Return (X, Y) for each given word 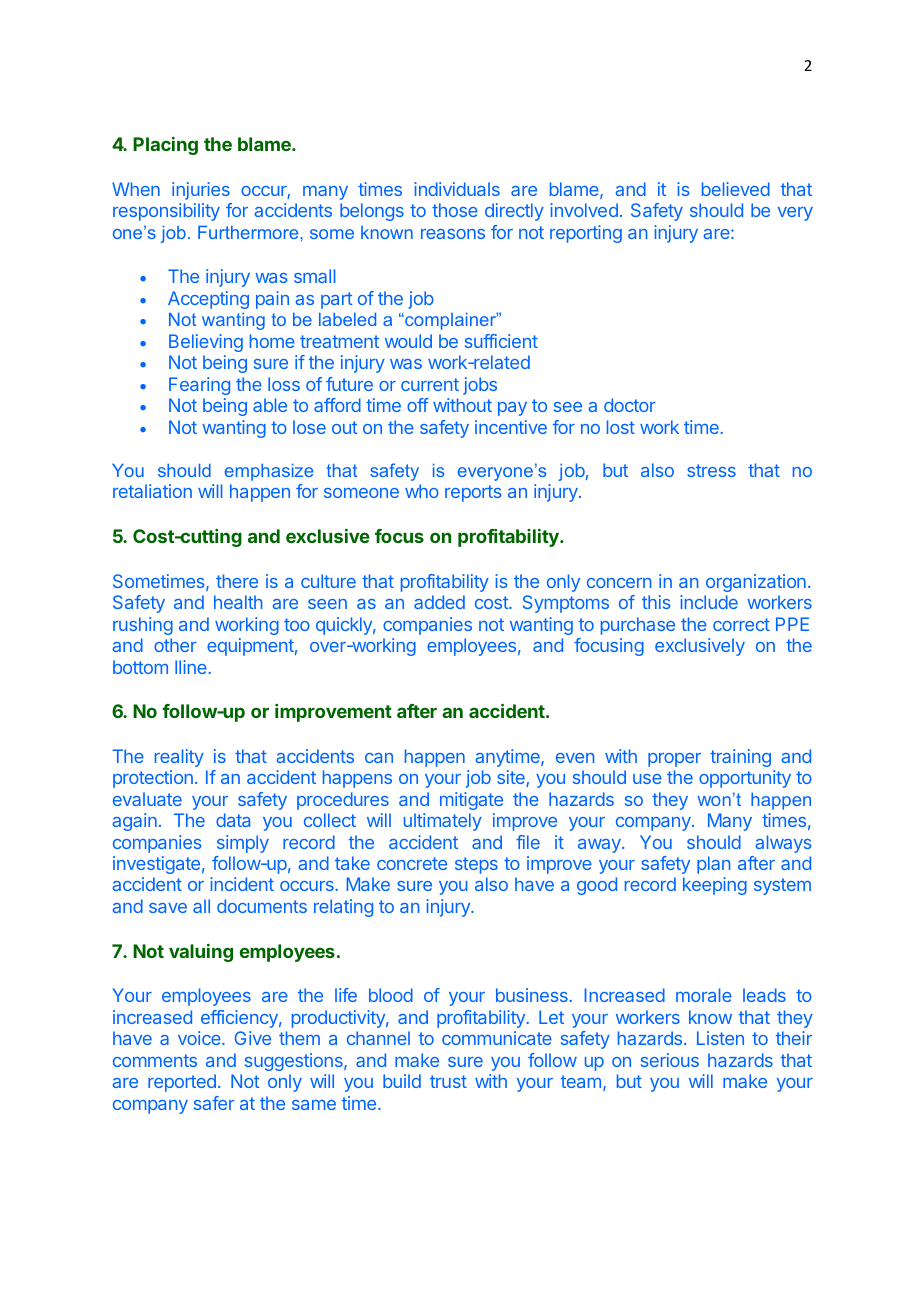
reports (473, 493)
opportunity (745, 779)
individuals (457, 189)
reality (179, 758)
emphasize (269, 472)
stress (711, 470)
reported (182, 1083)
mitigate (471, 801)
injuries (201, 191)
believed (736, 189)
